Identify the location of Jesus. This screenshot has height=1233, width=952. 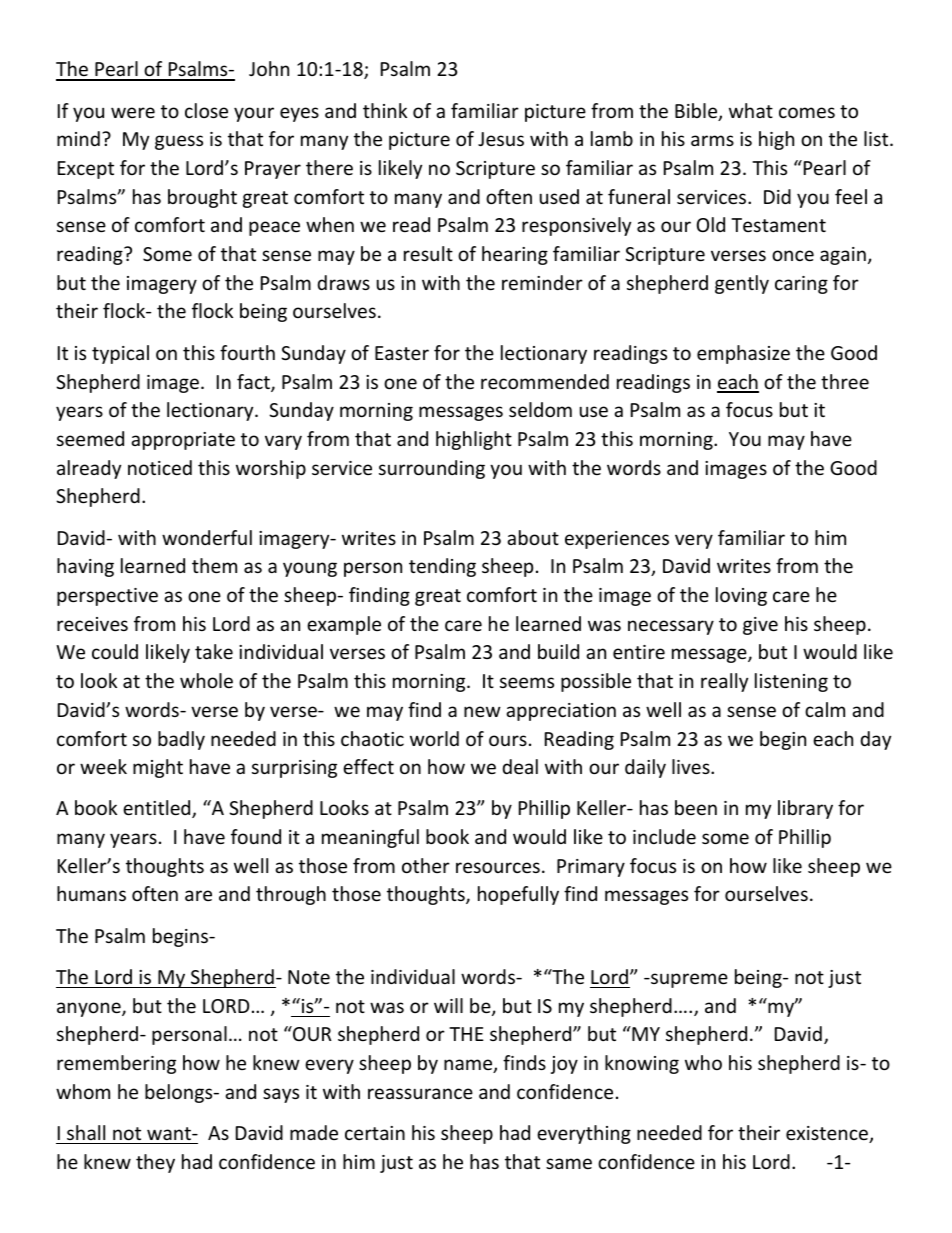
(501, 139).
